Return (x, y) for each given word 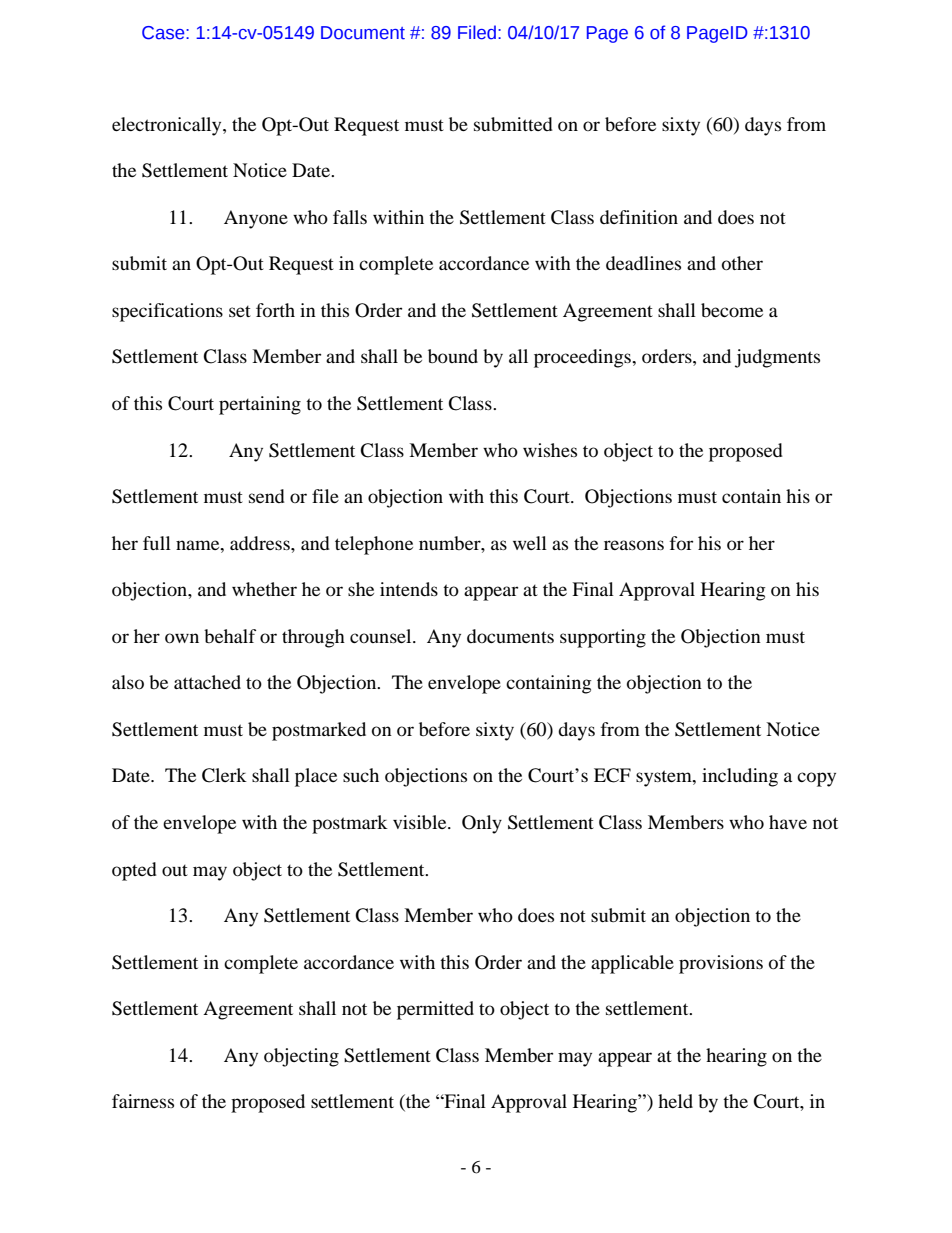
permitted (435, 1010)
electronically (168, 126)
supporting (603, 638)
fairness (143, 1101)
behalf (230, 636)
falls (350, 217)
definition (639, 217)
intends (409, 589)
